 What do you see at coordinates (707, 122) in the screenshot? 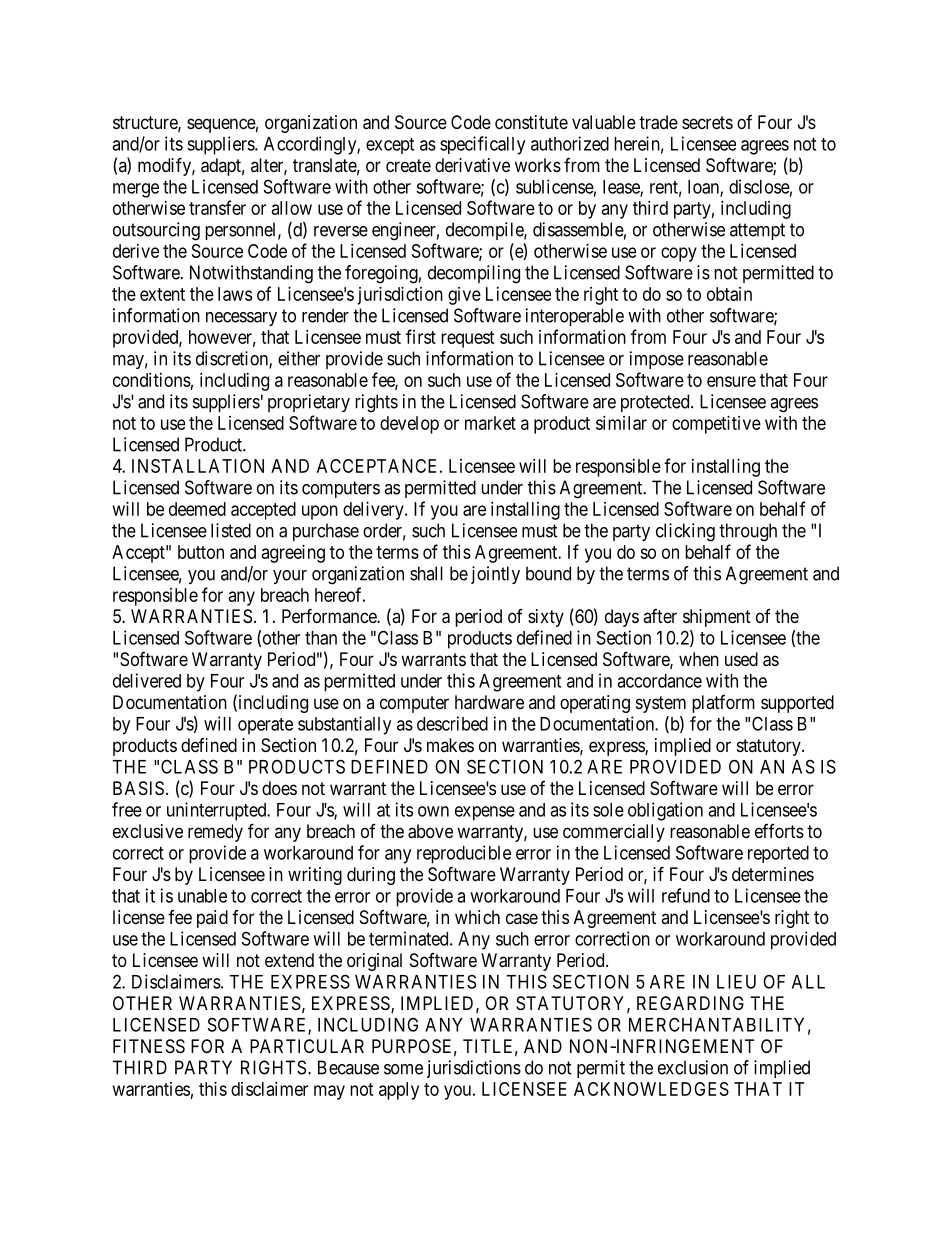
I see `secrets` at bounding box center [707, 122].
